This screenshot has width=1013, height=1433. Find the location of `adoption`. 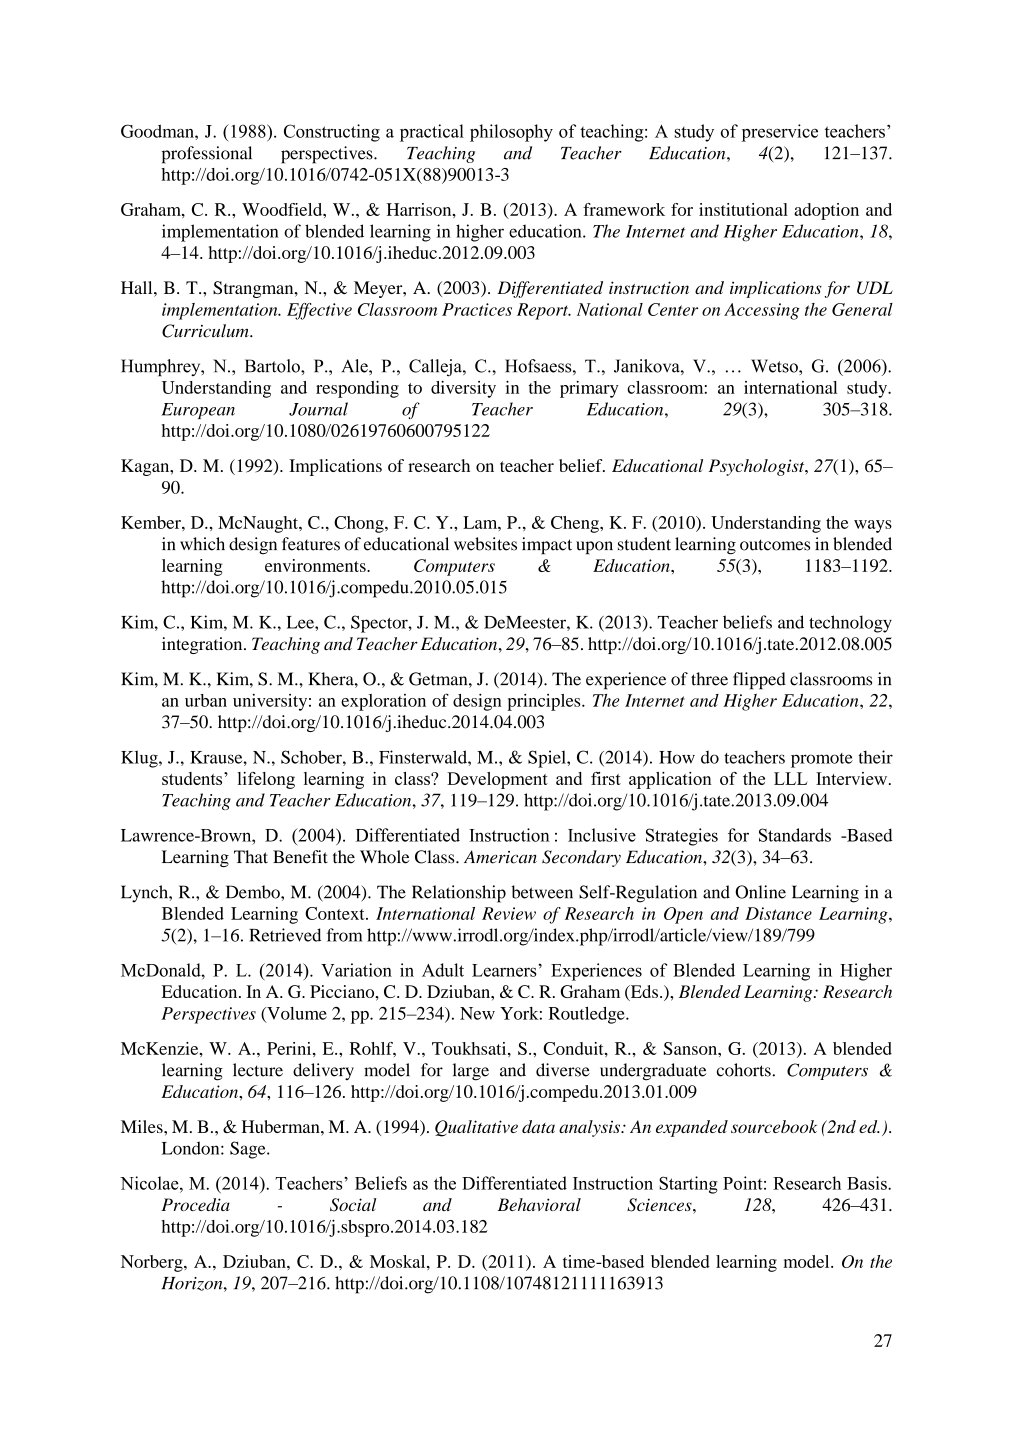

adoption is located at coordinates (826, 211).
